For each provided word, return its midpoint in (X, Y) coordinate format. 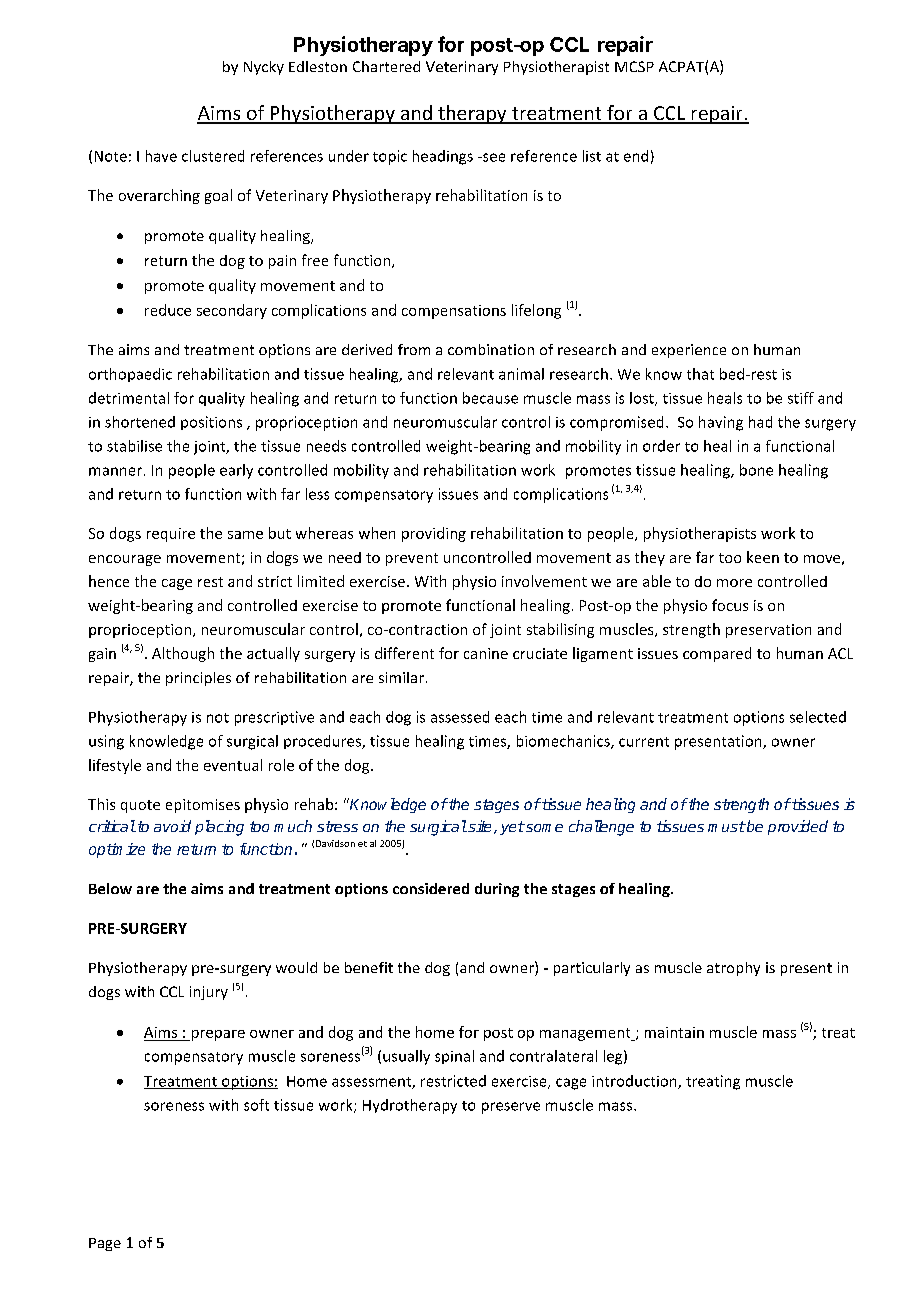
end (636, 156)
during (497, 890)
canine (486, 653)
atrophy (733, 969)
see (493, 157)
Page (105, 1244)
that (700, 374)
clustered (213, 156)
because (490, 398)
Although (183, 654)
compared (717, 654)
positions (211, 423)
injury (209, 993)
